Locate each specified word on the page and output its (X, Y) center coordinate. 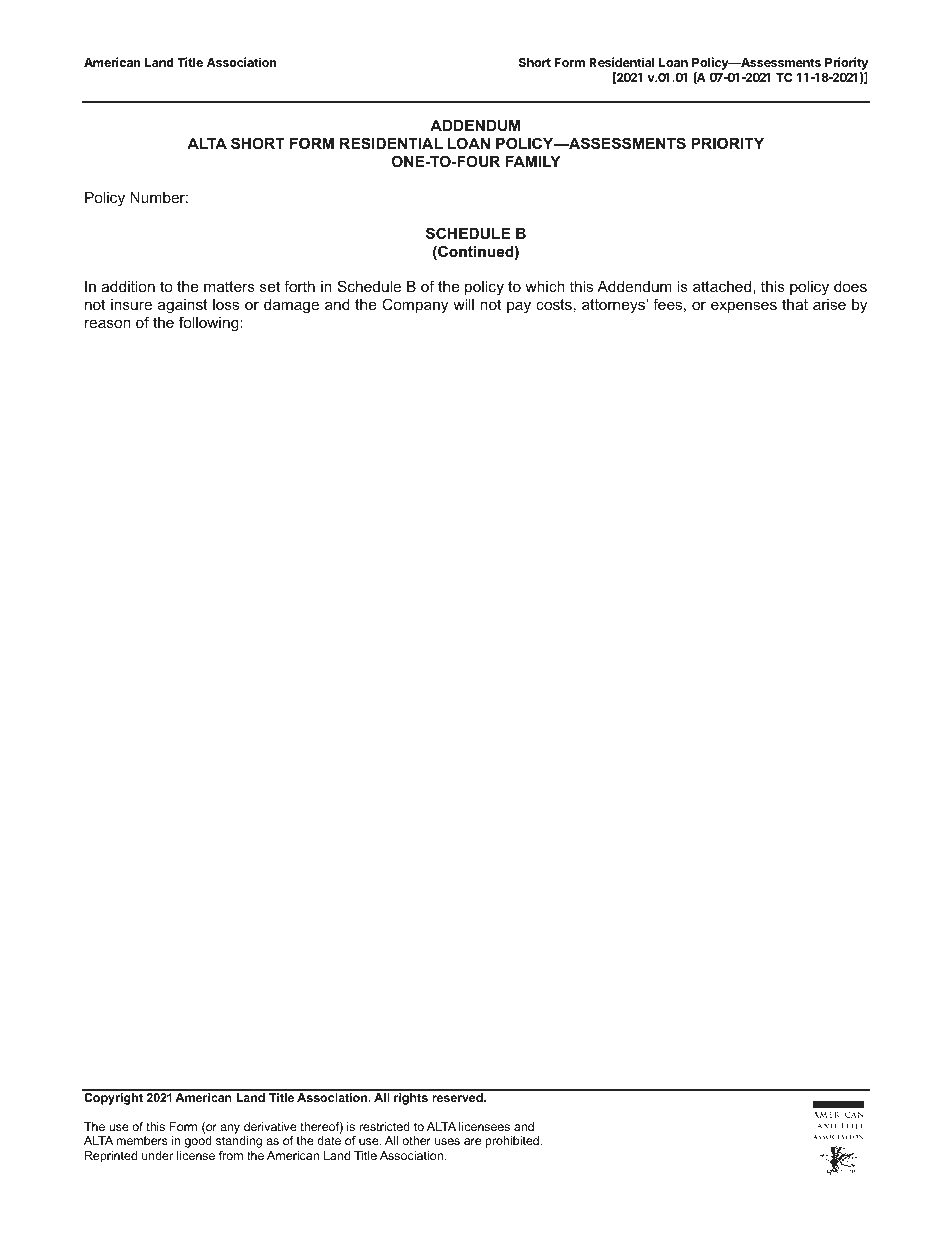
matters (229, 286)
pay (519, 307)
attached (722, 286)
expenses (744, 307)
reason (108, 323)
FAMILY (533, 161)
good (198, 1142)
